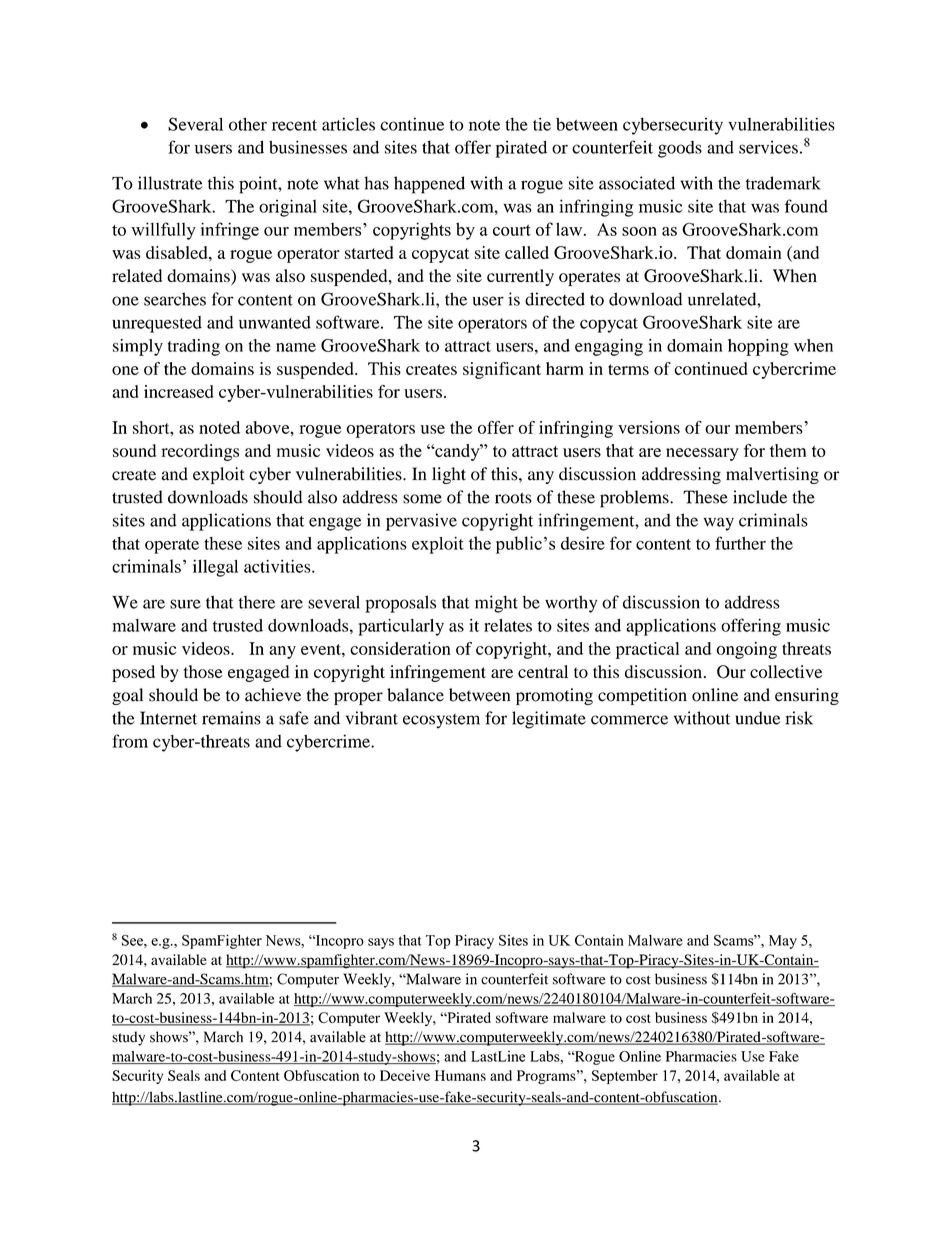 The width and height of the document is (952, 1233). Describe the element at coordinates (429, 185) in the document. I see `happened` at that location.
